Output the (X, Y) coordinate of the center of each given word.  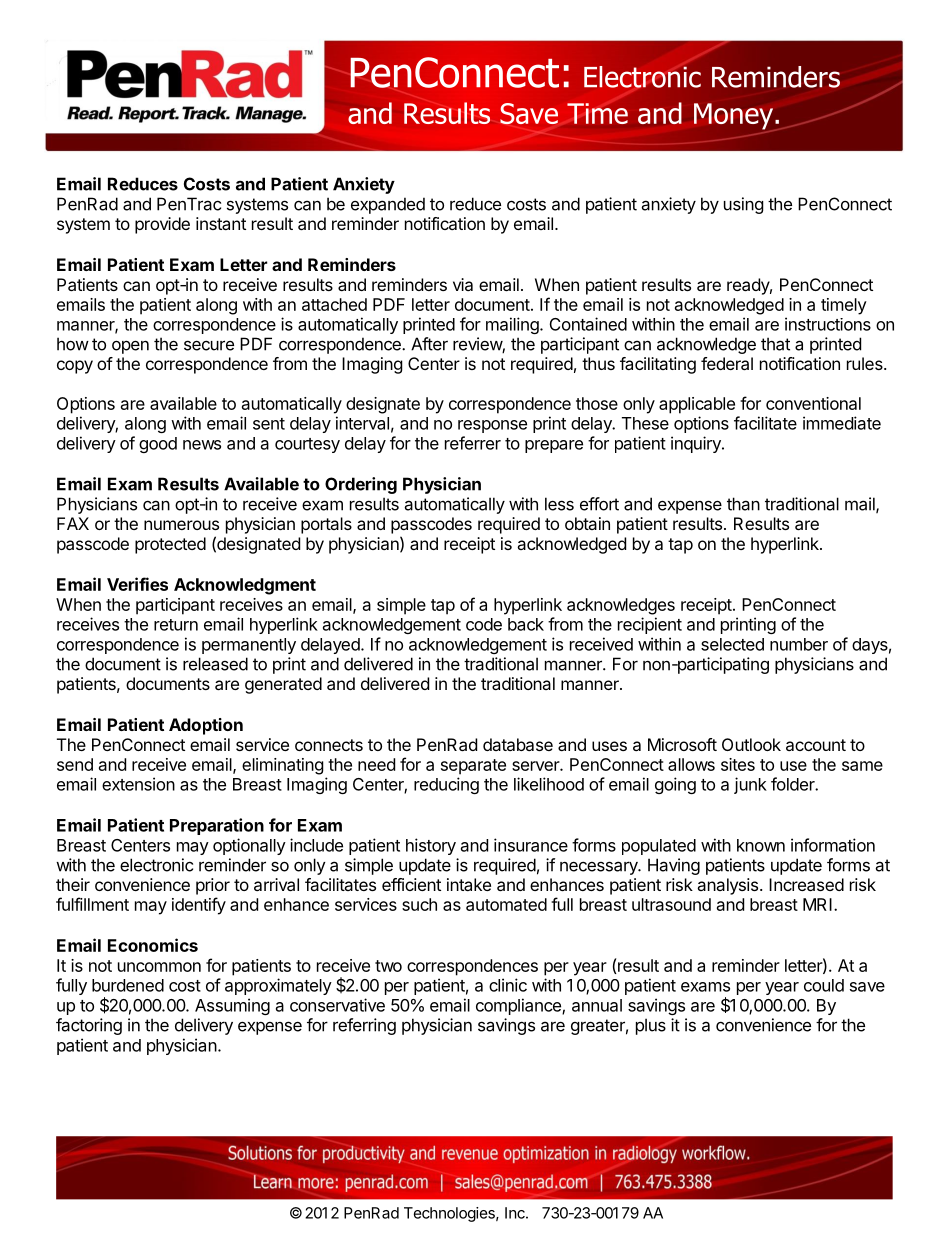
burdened (128, 985)
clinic (508, 985)
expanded (388, 205)
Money (733, 116)
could (824, 985)
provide (162, 225)
